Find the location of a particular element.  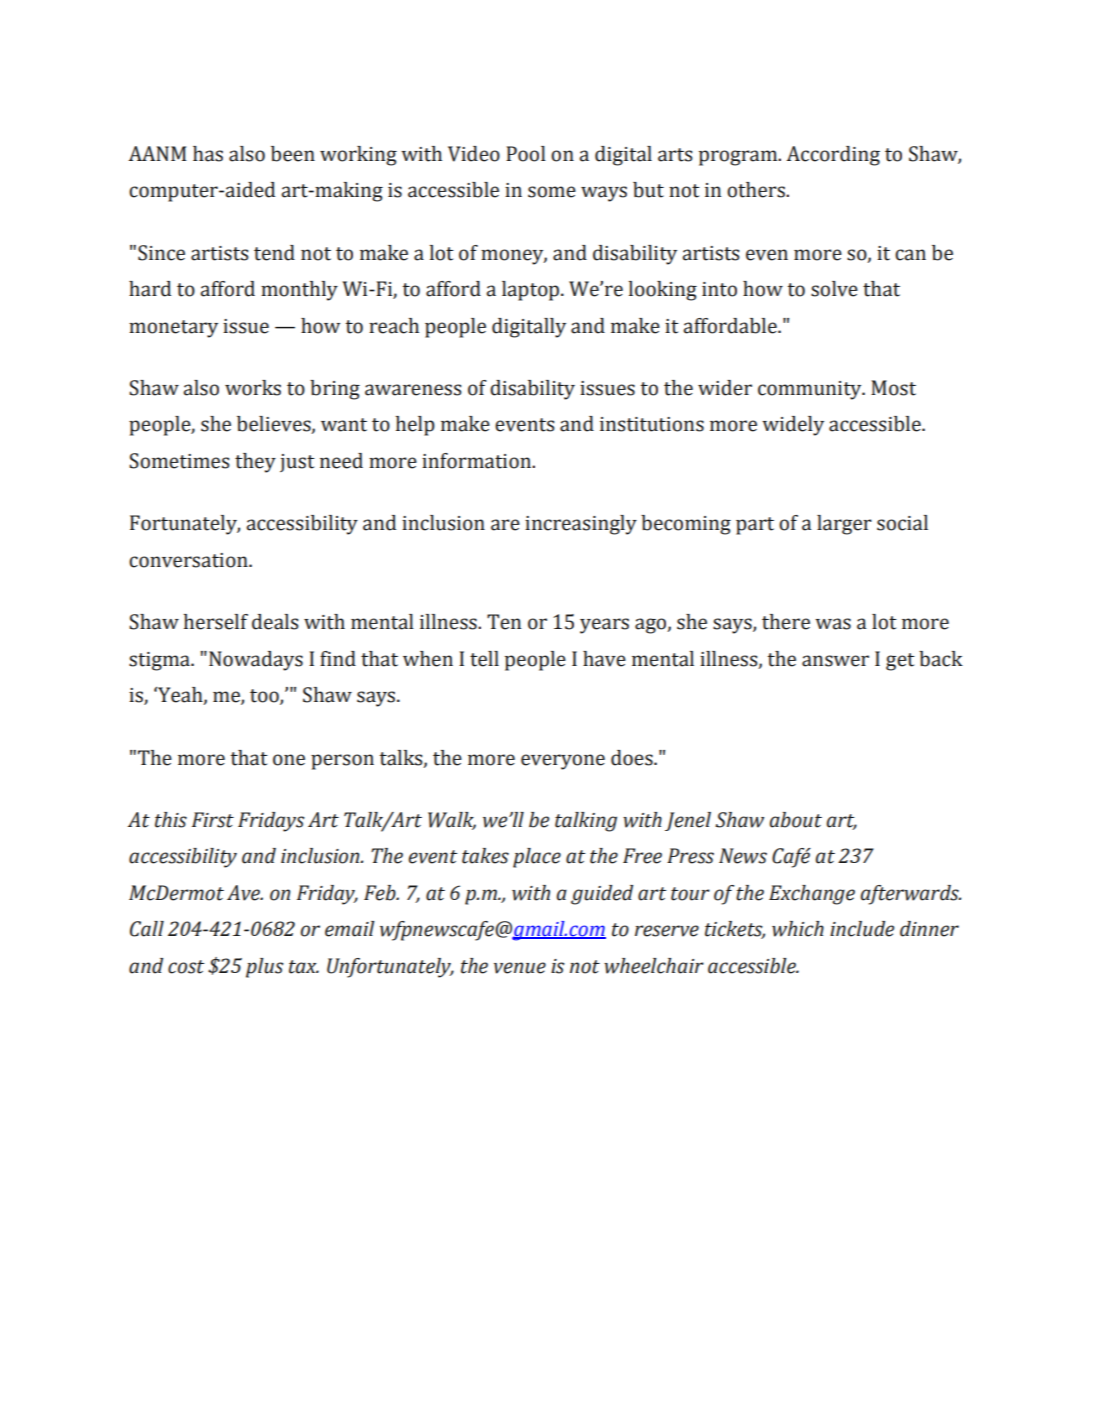

community is located at coordinates (811, 390).
